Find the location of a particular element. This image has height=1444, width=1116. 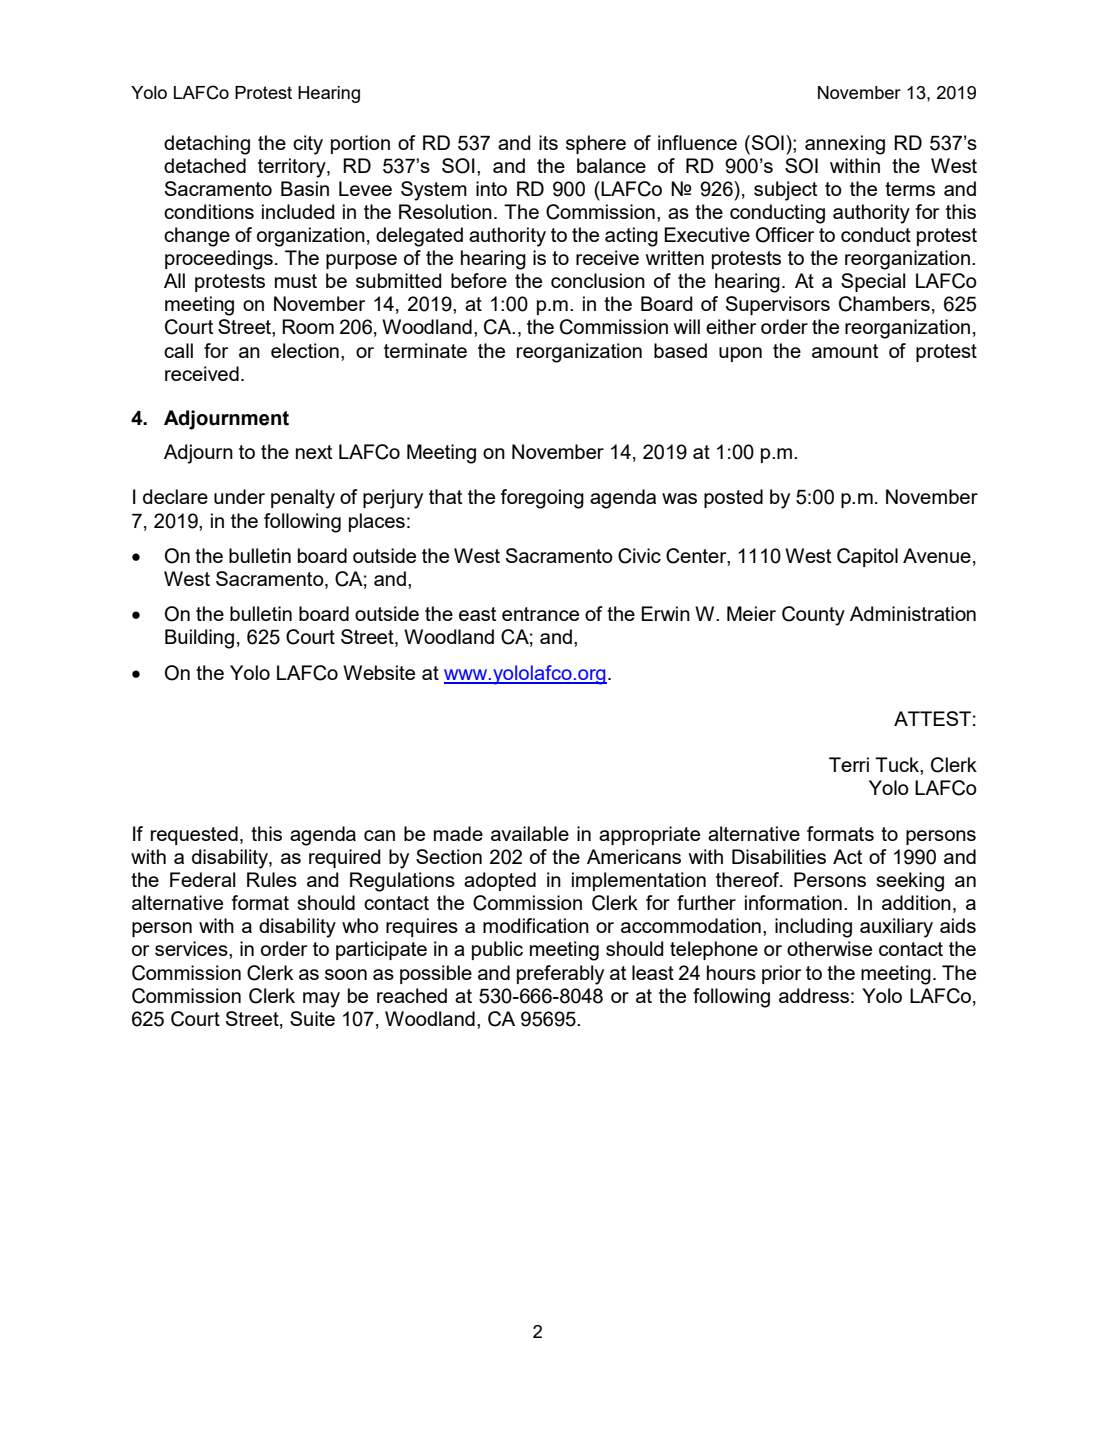

Basin is located at coordinates (305, 188).
